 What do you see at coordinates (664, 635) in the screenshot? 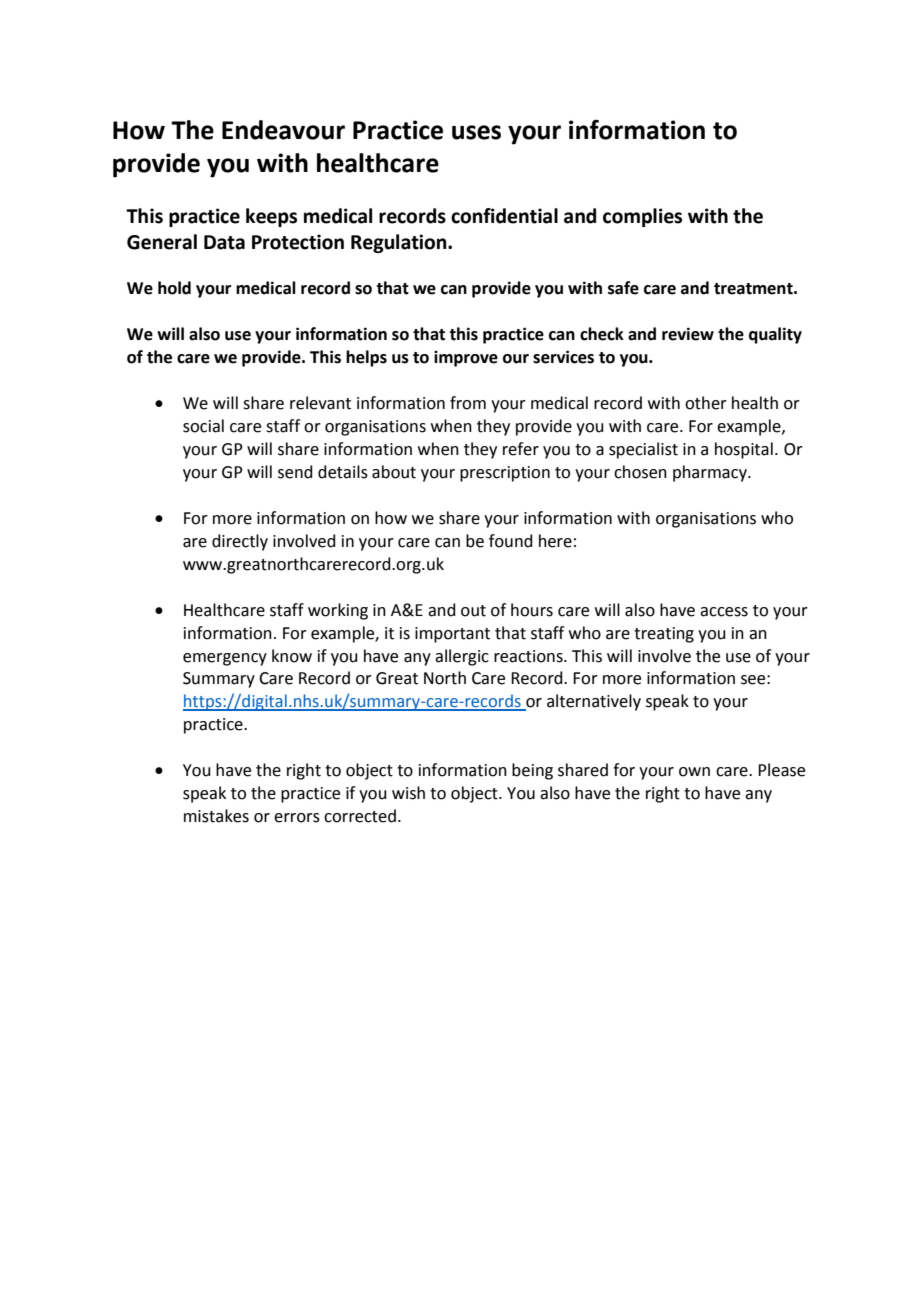
I see `treating` at bounding box center [664, 635].
